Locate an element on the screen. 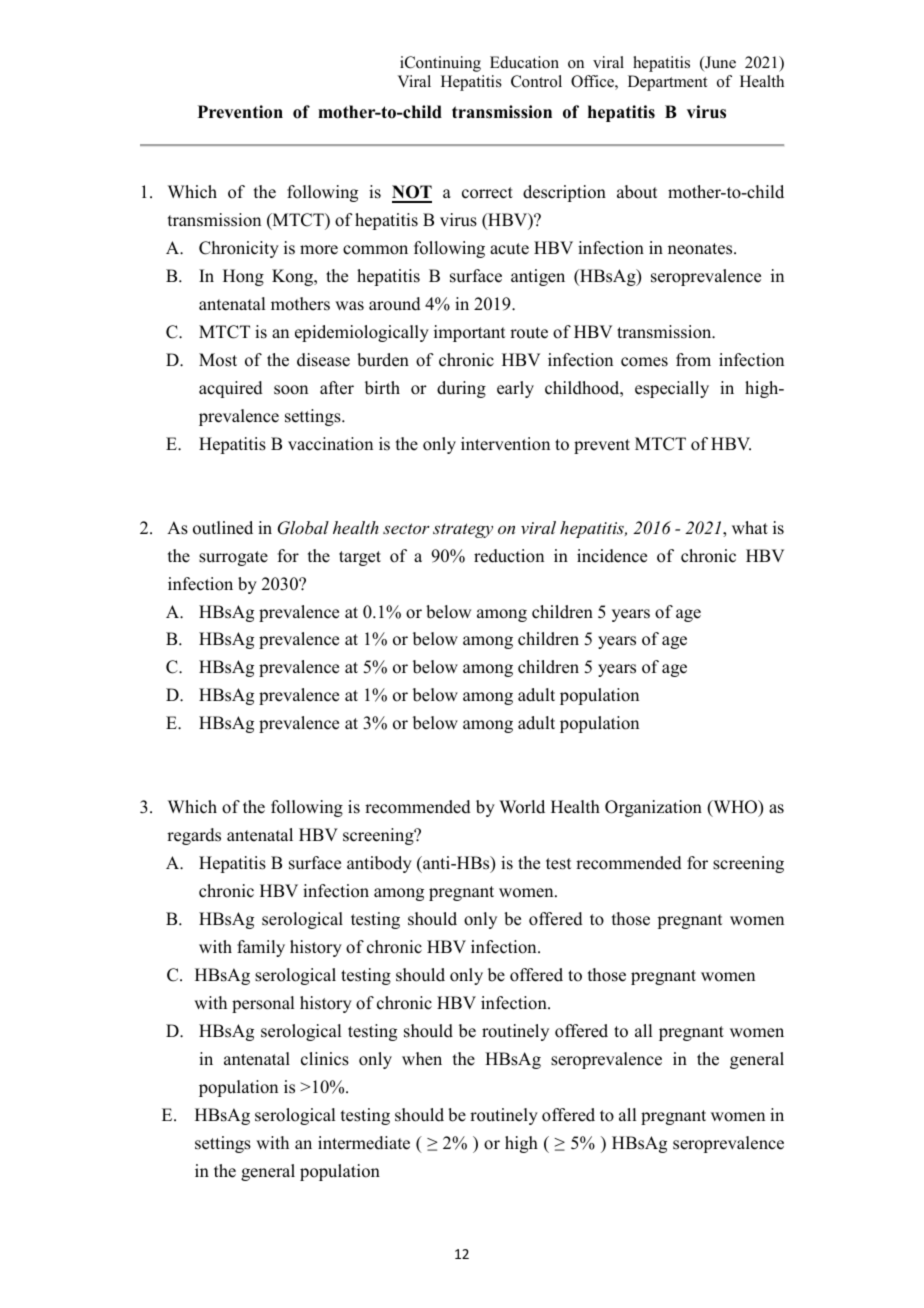  clinics is located at coordinates (325, 1059).
